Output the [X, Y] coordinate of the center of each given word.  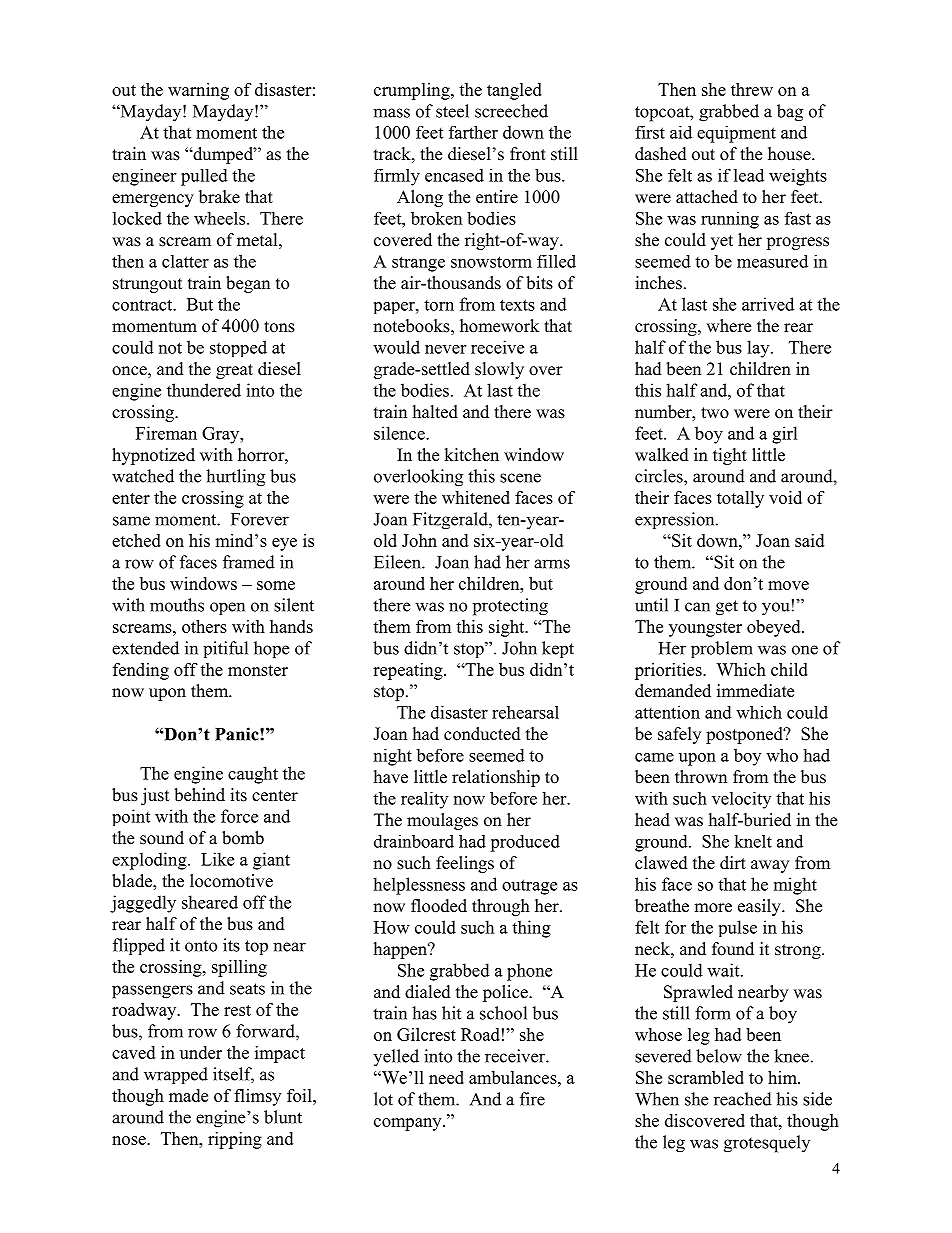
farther [473, 132]
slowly [499, 370]
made [188, 1095]
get [727, 608]
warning [198, 91]
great [234, 371]
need [446, 1077]
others [204, 626]
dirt [733, 863]
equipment [736, 134]
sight [508, 628]
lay [759, 349]
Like [217, 859]
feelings [465, 864]
